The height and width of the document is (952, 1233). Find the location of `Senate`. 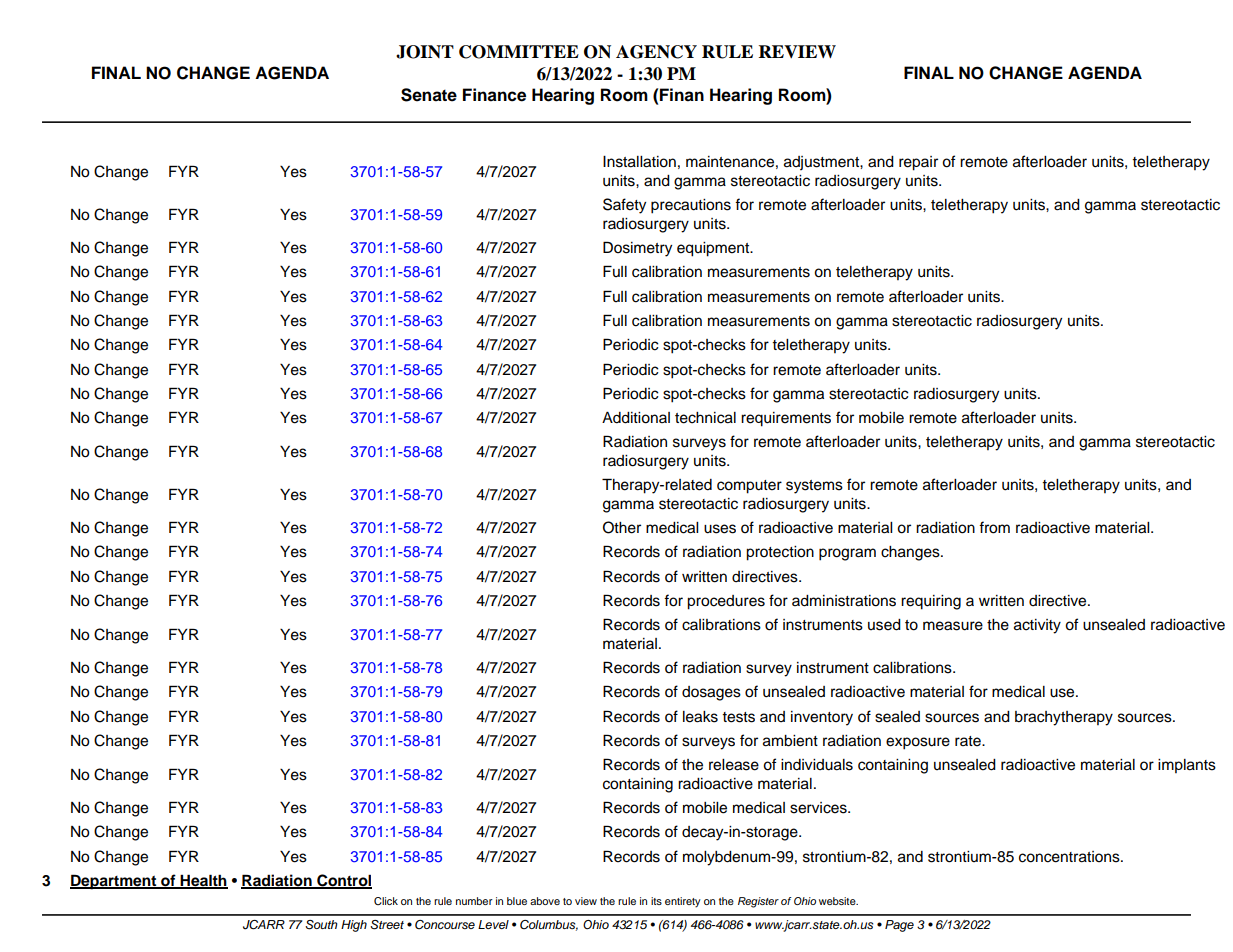

Senate is located at coordinates (429, 95).
